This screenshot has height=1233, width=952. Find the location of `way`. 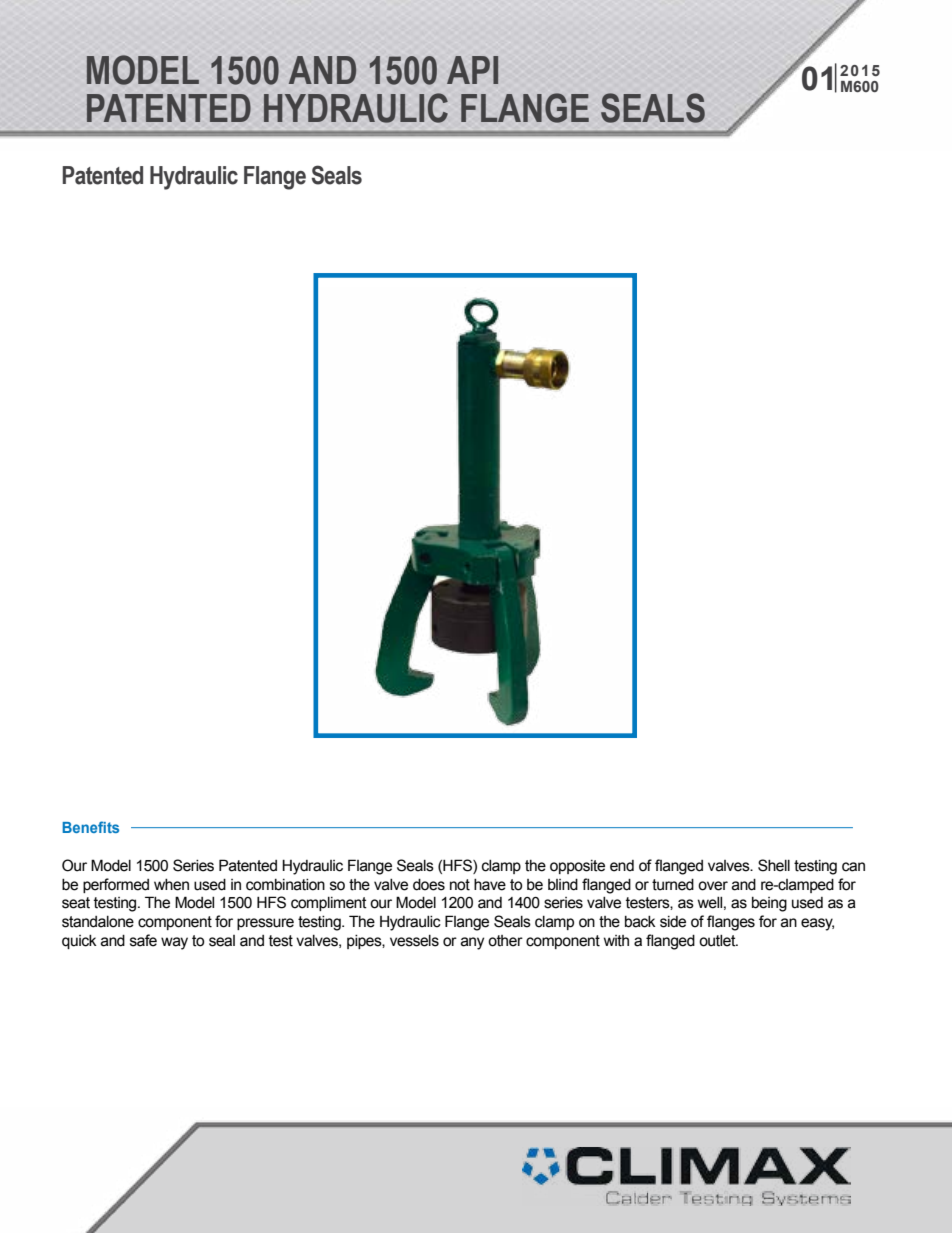

way is located at coordinates (174, 943).
